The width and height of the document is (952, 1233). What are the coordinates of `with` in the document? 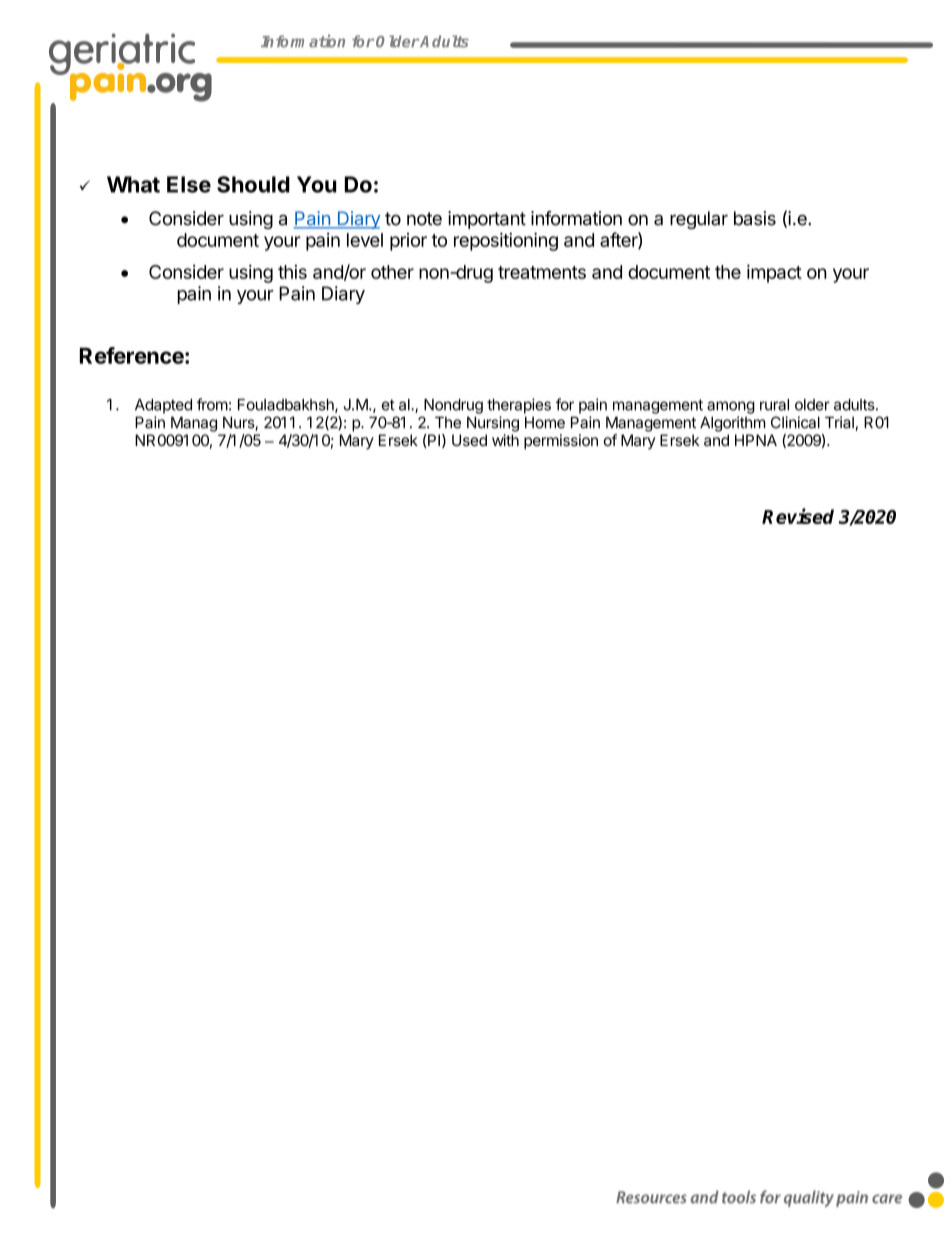 It's located at (505, 440).
